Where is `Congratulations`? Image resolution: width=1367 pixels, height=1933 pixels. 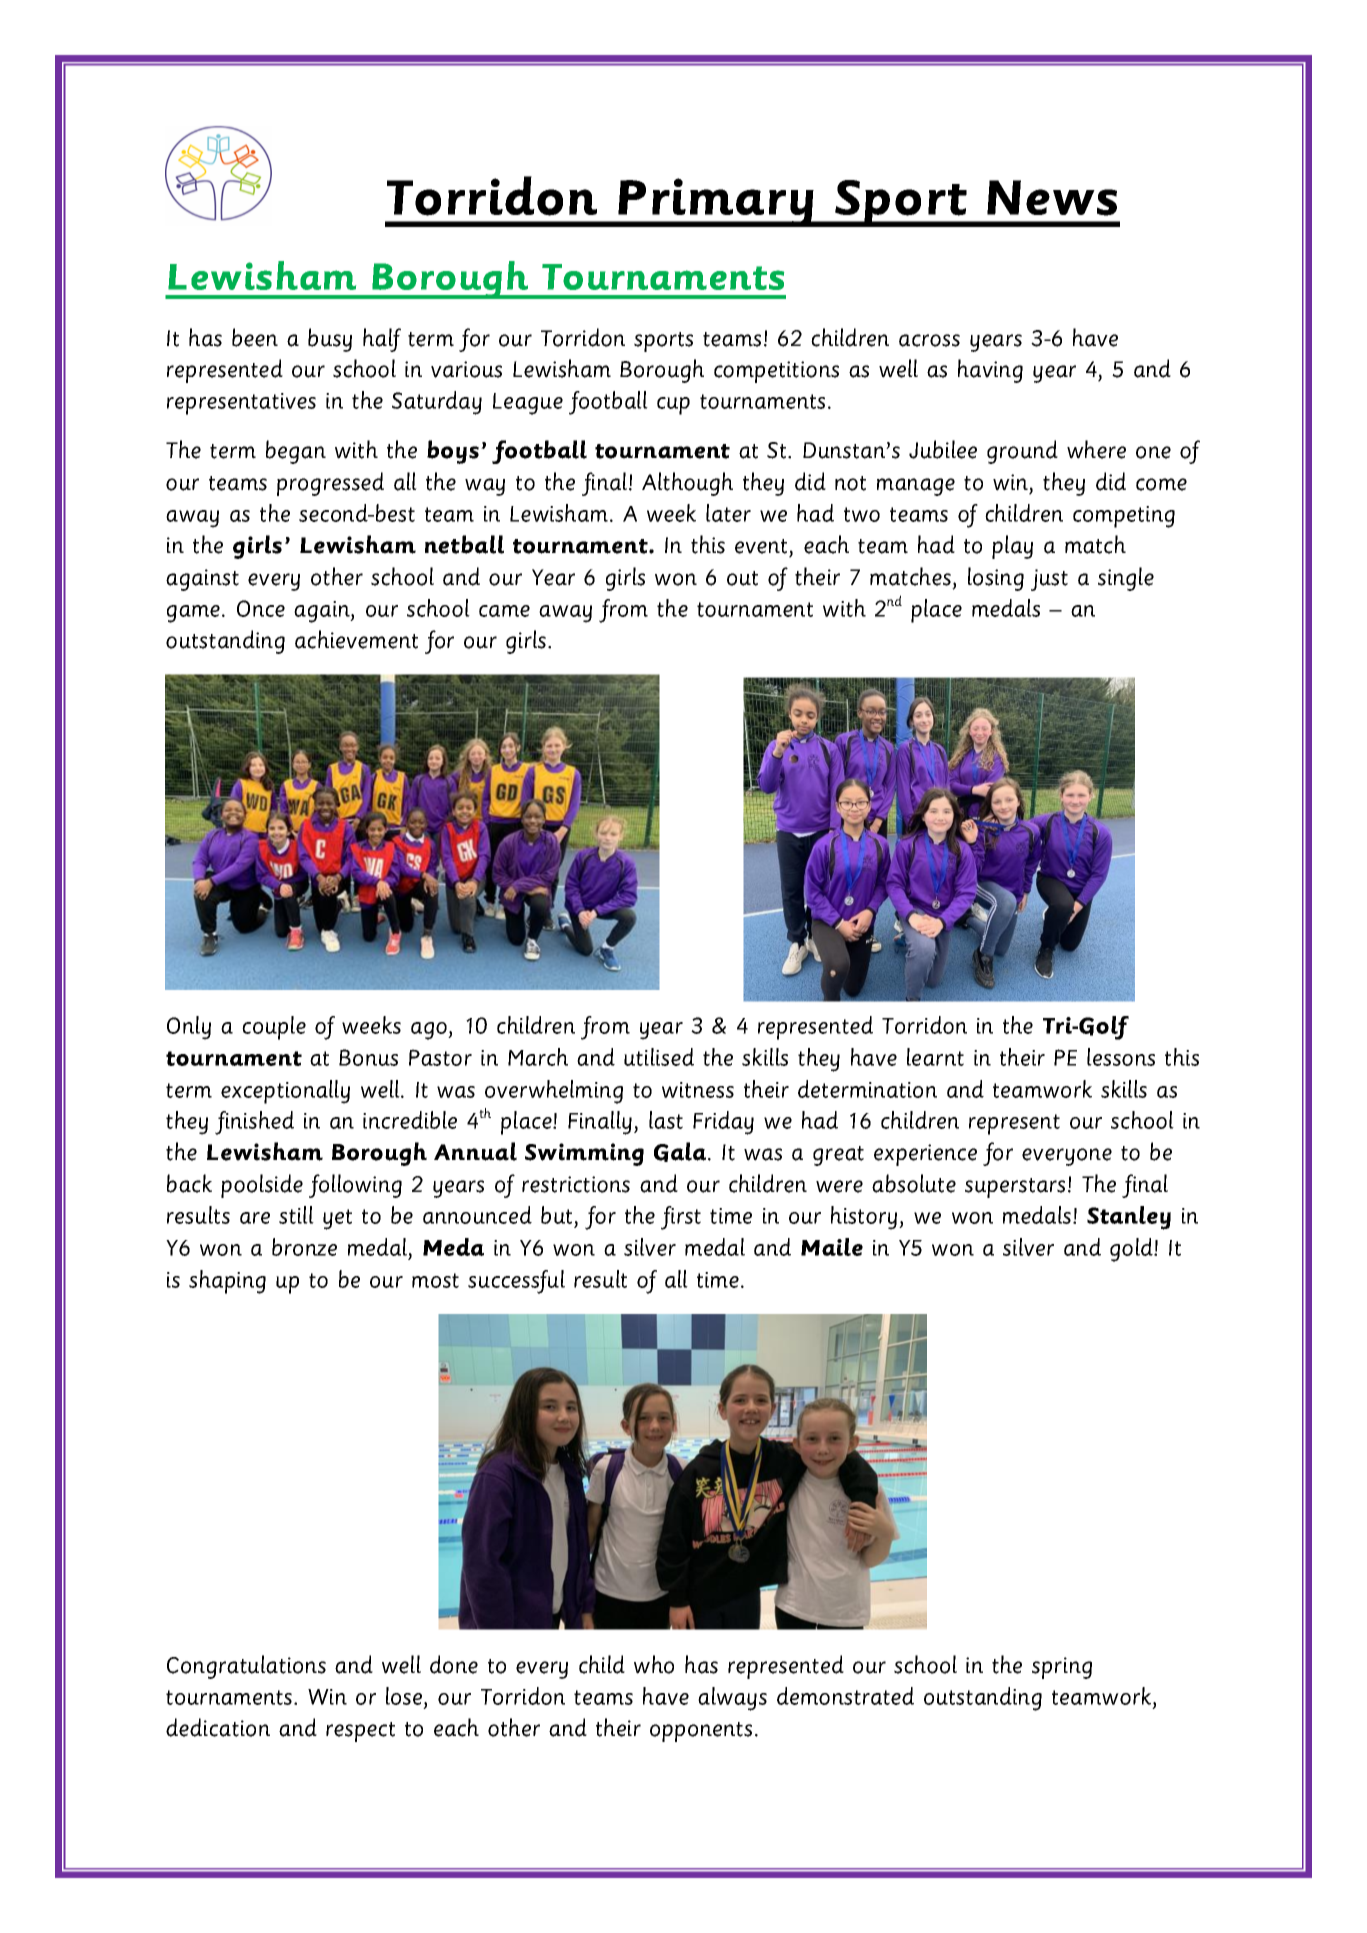 Congratulations is located at coordinates (246, 1667).
